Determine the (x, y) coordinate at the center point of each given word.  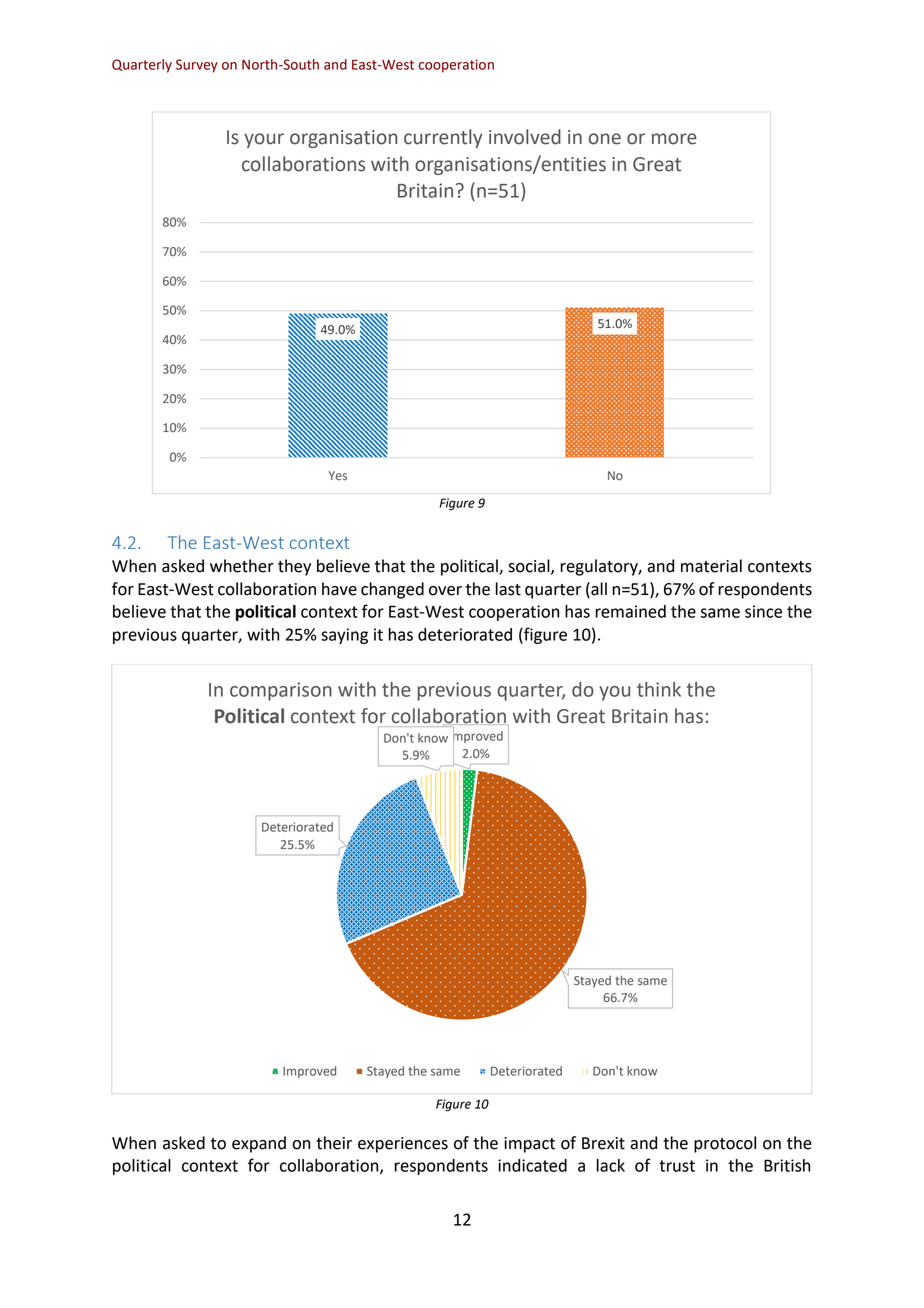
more (674, 139)
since (763, 611)
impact (529, 1145)
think (659, 689)
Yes (337, 476)
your (264, 140)
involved (525, 137)
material (711, 566)
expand (259, 1144)
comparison (281, 691)
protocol (725, 1144)
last (508, 589)
